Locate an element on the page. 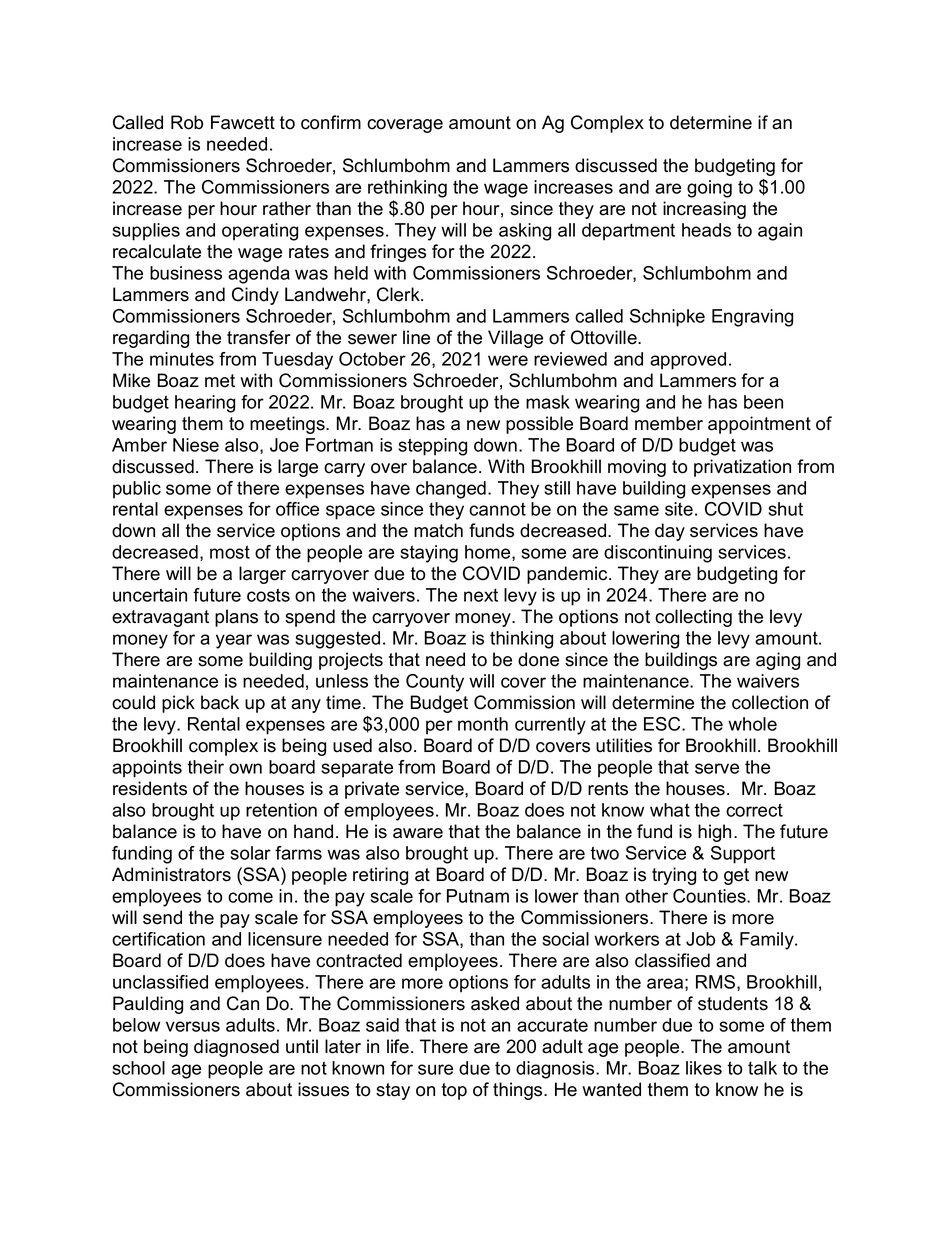  aware is located at coordinates (418, 833).
